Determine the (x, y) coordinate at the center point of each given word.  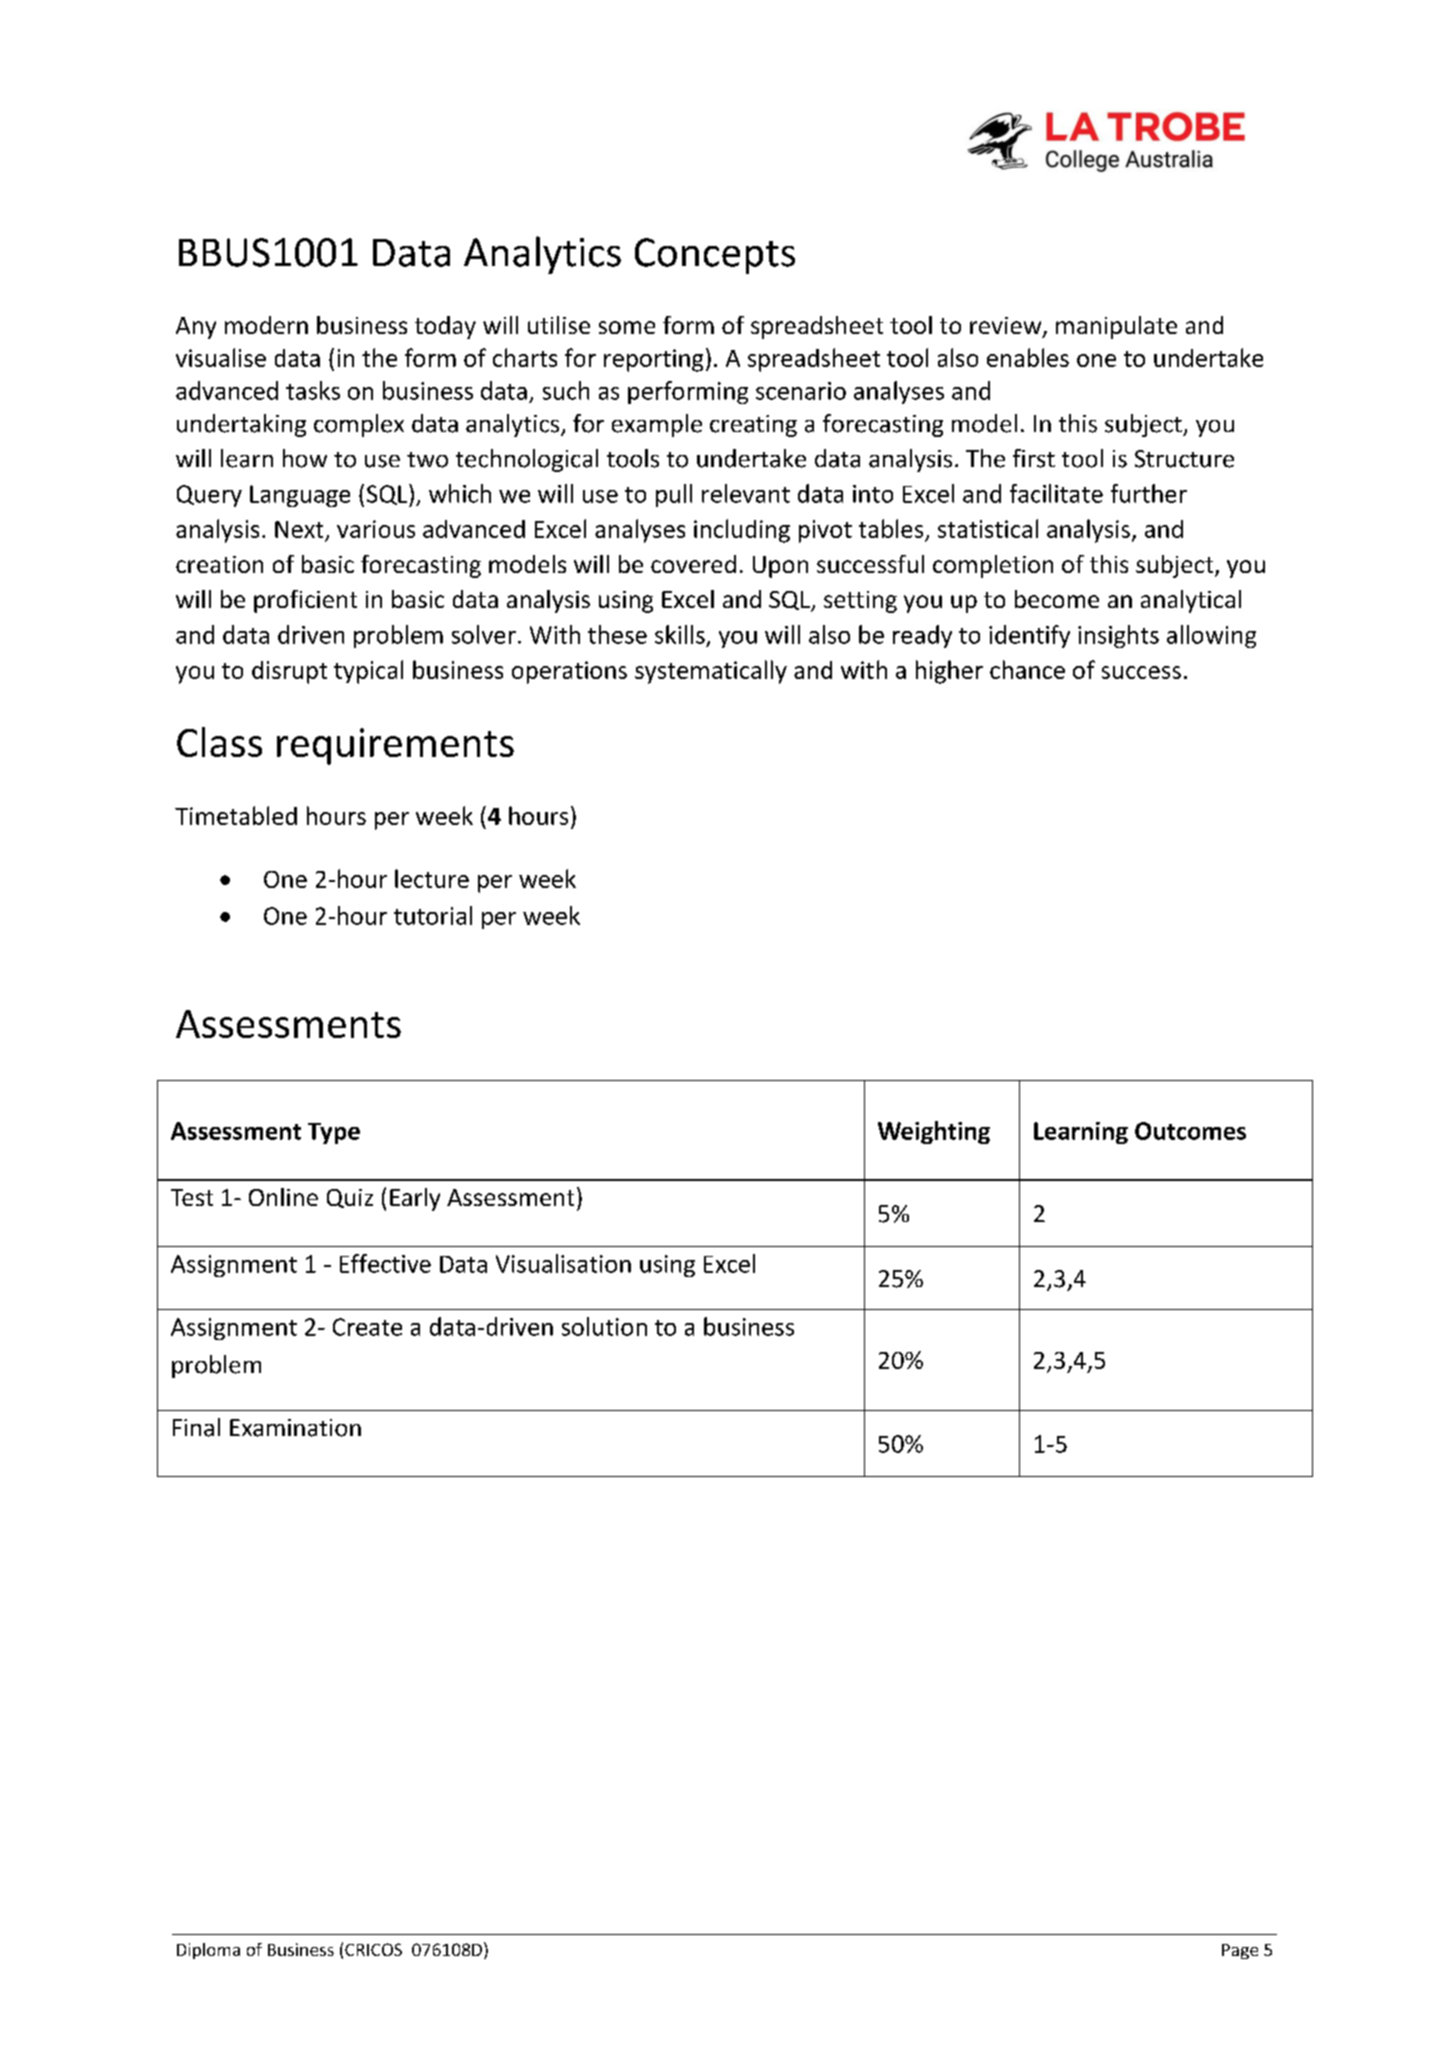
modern (266, 325)
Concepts (715, 256)
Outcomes (1190, 1131)
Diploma (208, 1951)
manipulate (1116, 327)
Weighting (934, 1132)
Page (1240, 1951)
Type (334, 1133)
